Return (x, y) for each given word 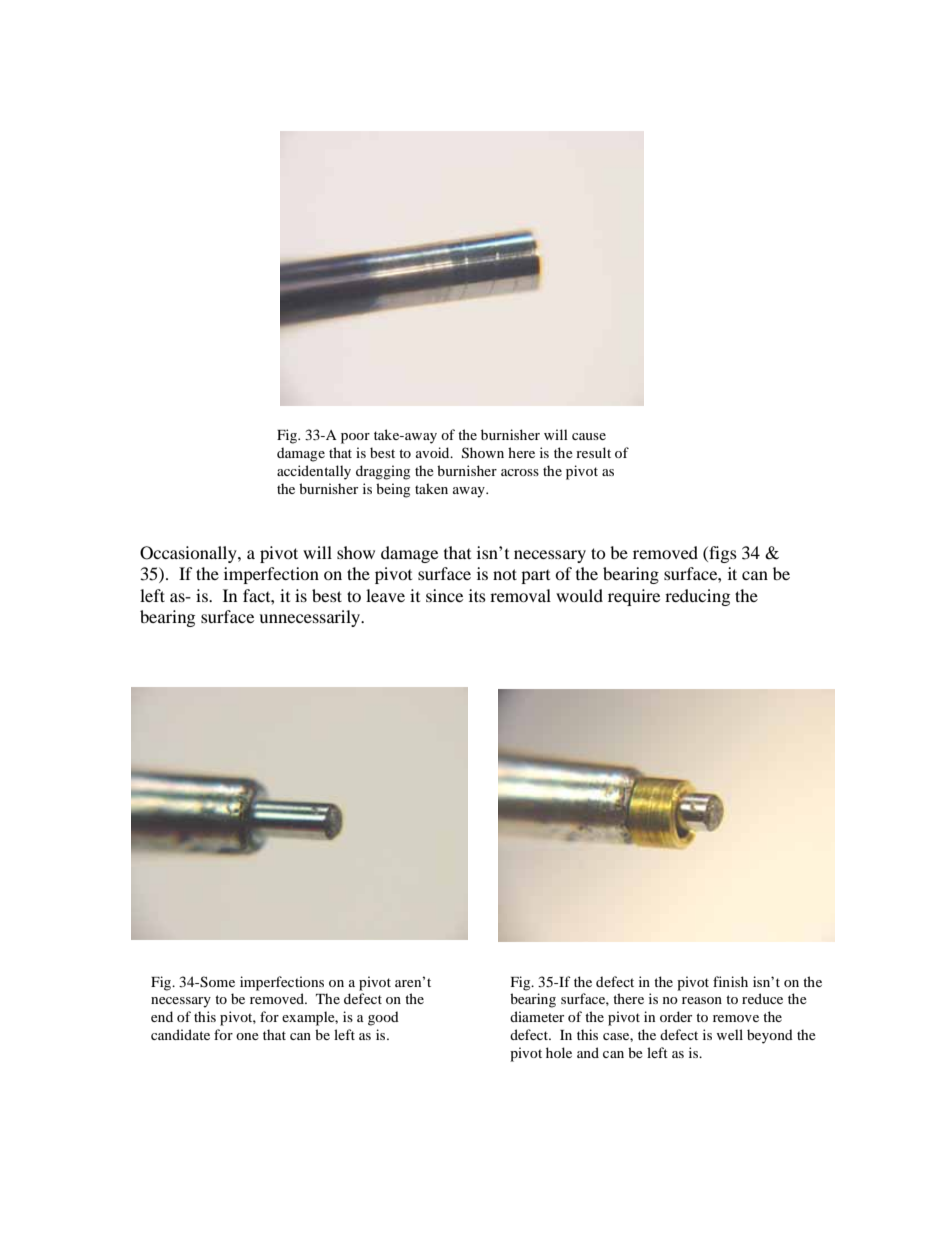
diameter (537, 1016)
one (247, 1036)
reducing (697, 597)
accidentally (314, 472)
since (444, 595)
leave (385, 595)
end (162, 1016)
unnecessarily (311, 618)
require (634, 597)
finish (730, 981)
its (477, 595)
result (593, 452)
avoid (434, 452)
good (383, 1018)
